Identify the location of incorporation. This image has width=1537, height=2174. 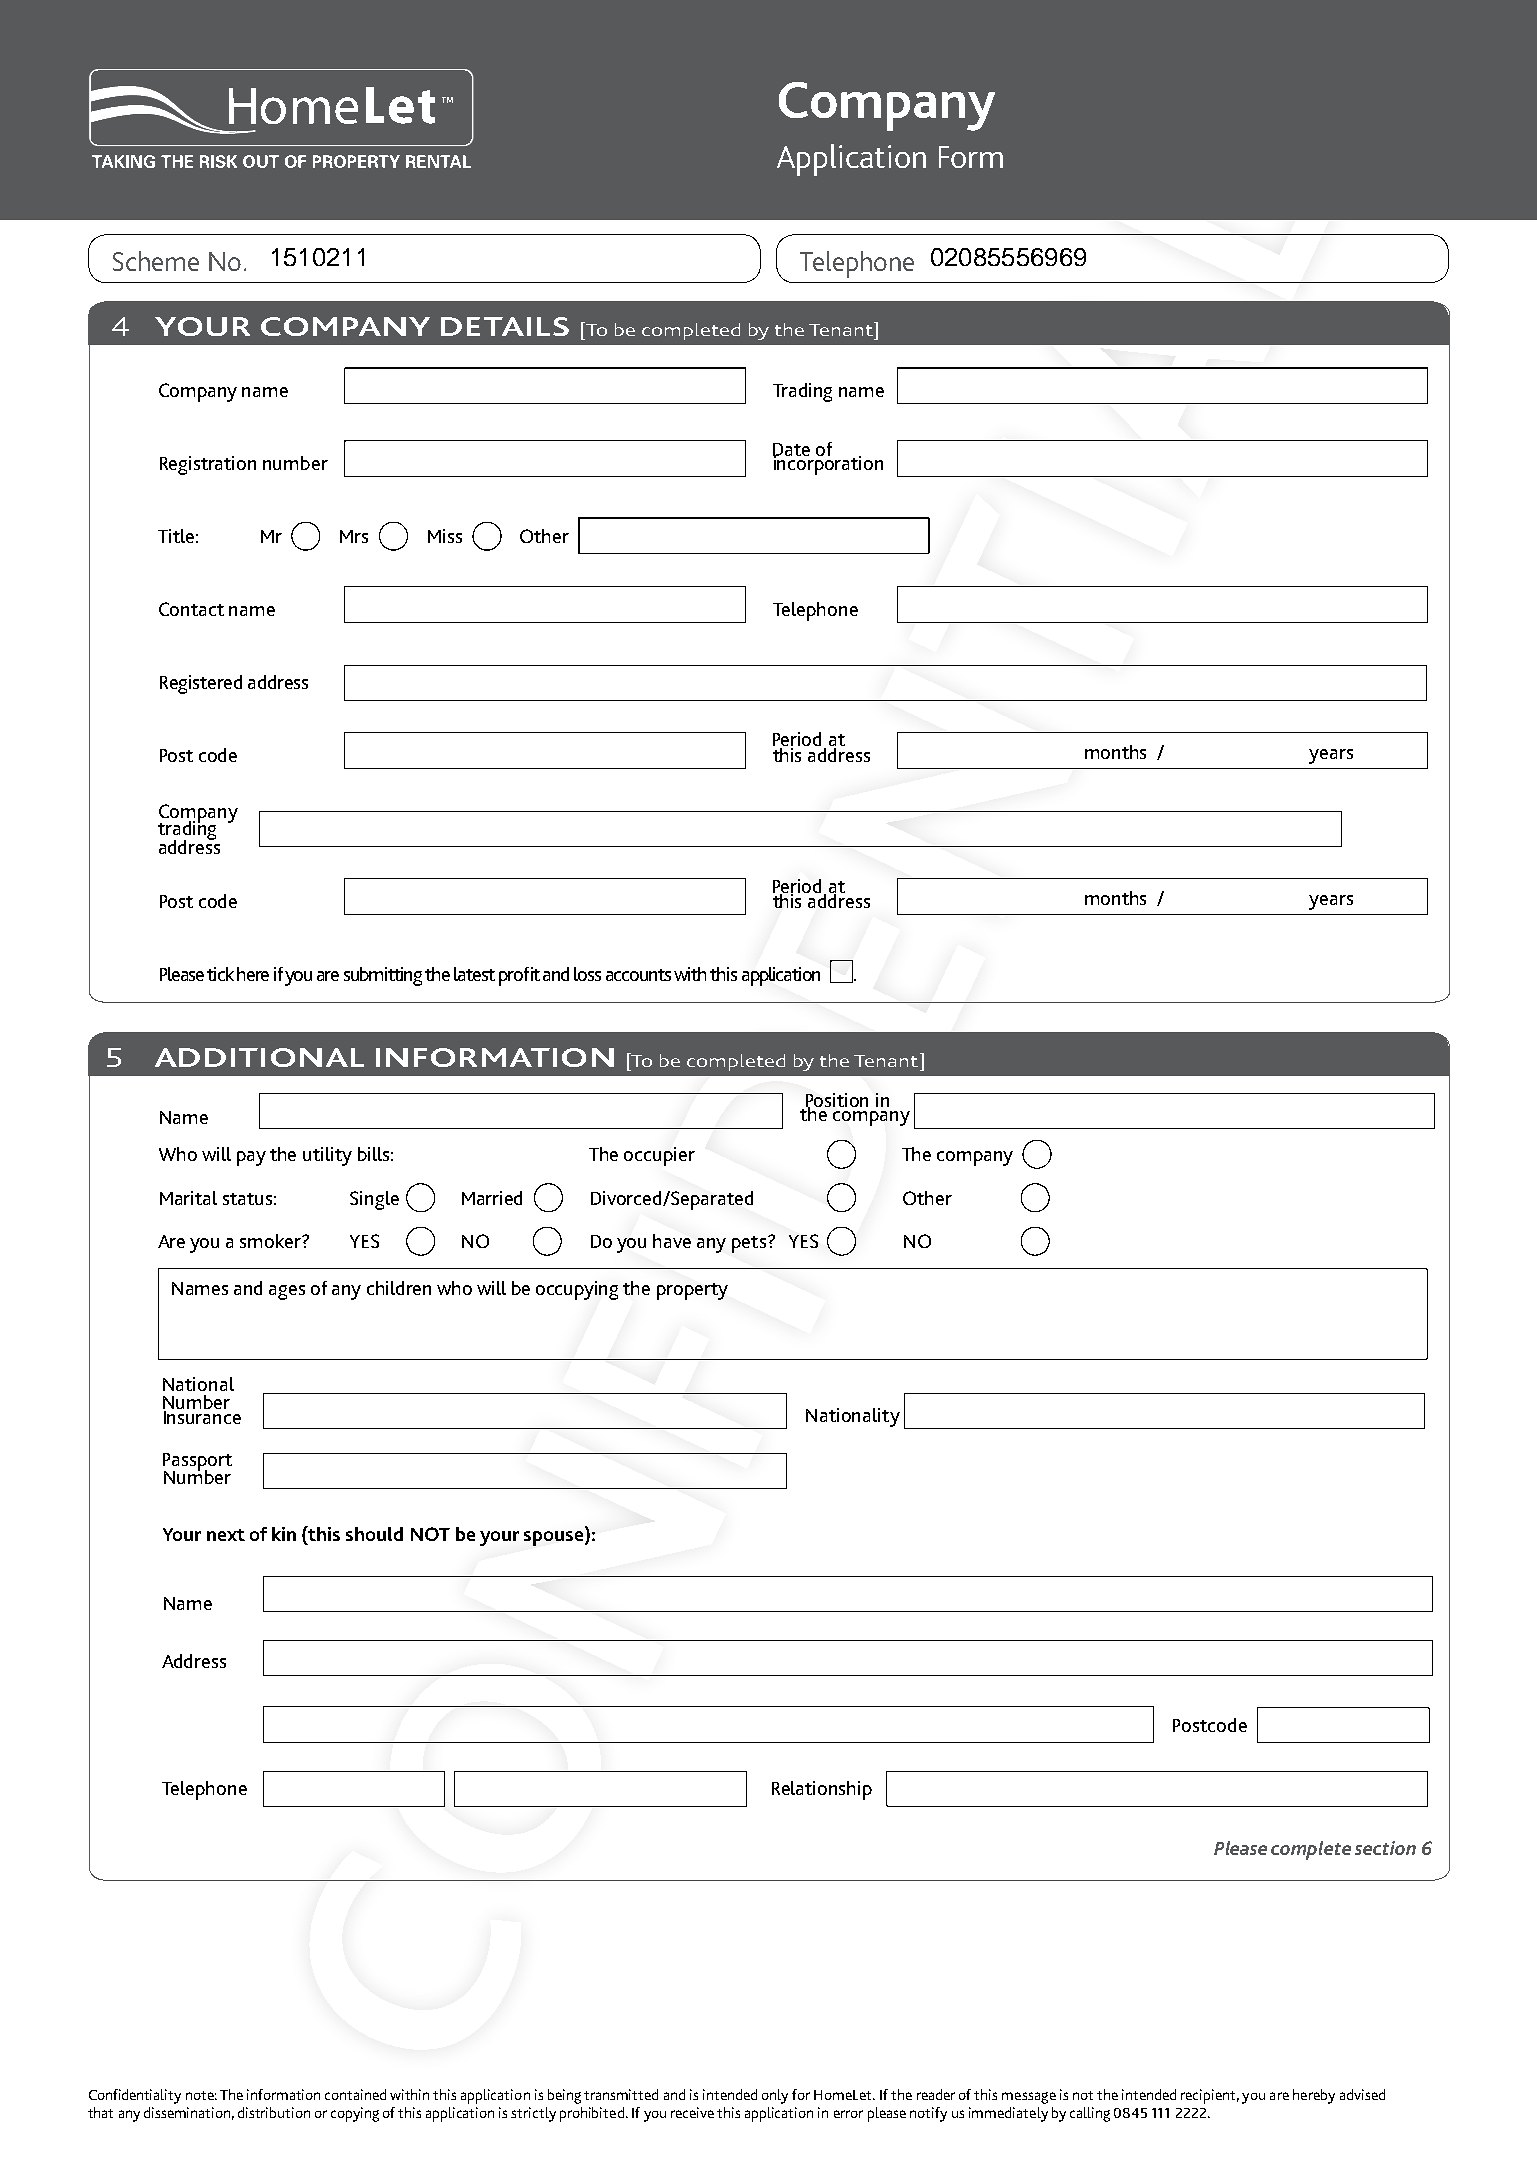
(828, 464).
